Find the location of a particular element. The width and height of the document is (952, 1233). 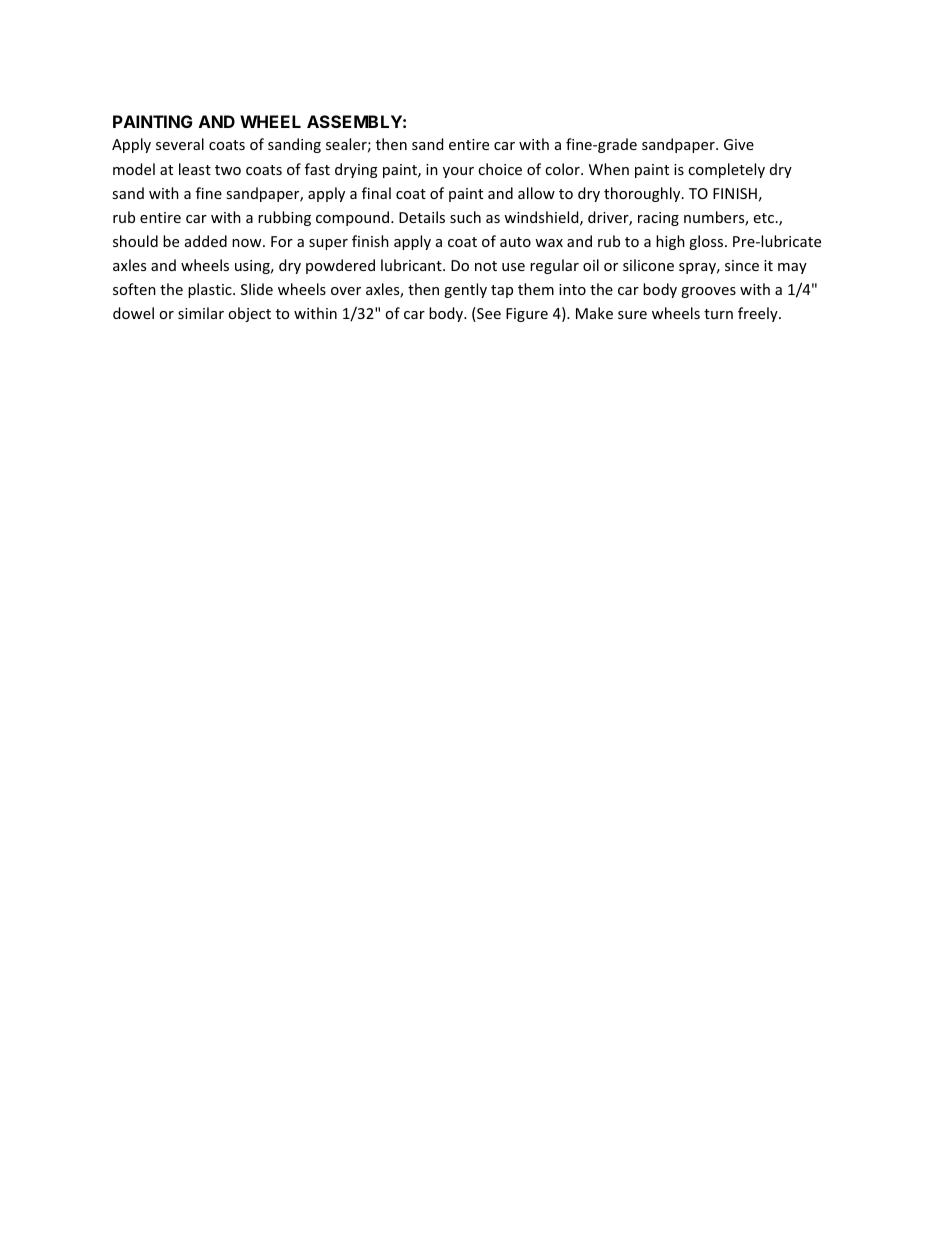

See is located at coordinates (488, 314).
